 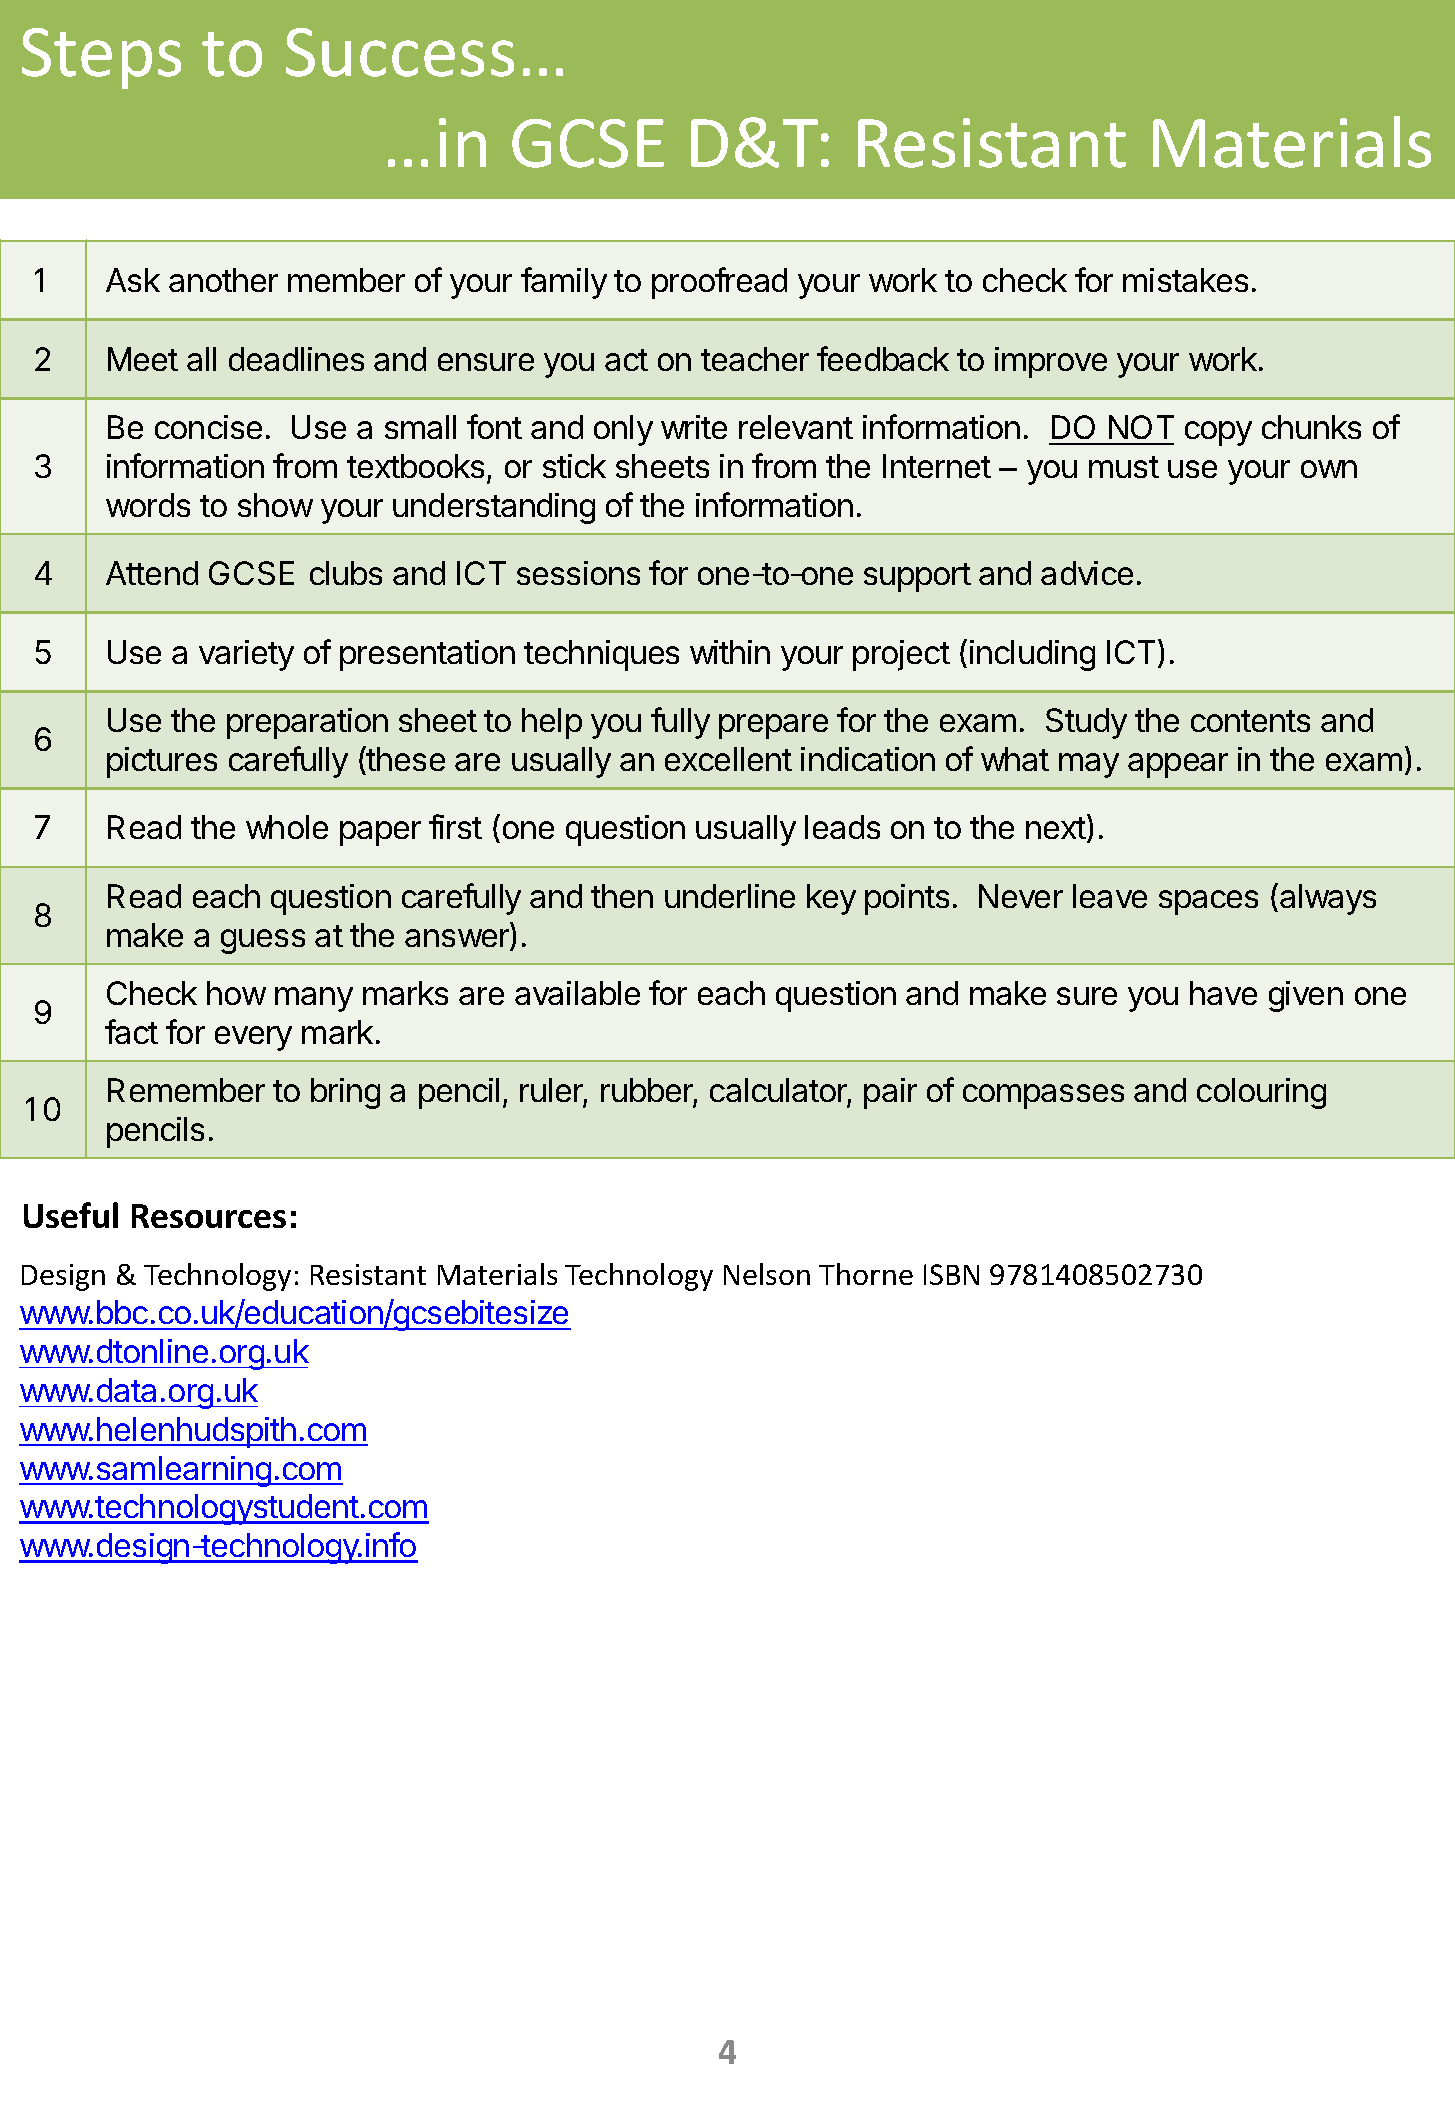 I want to click on Resources, so click(x=209, y=1216).
